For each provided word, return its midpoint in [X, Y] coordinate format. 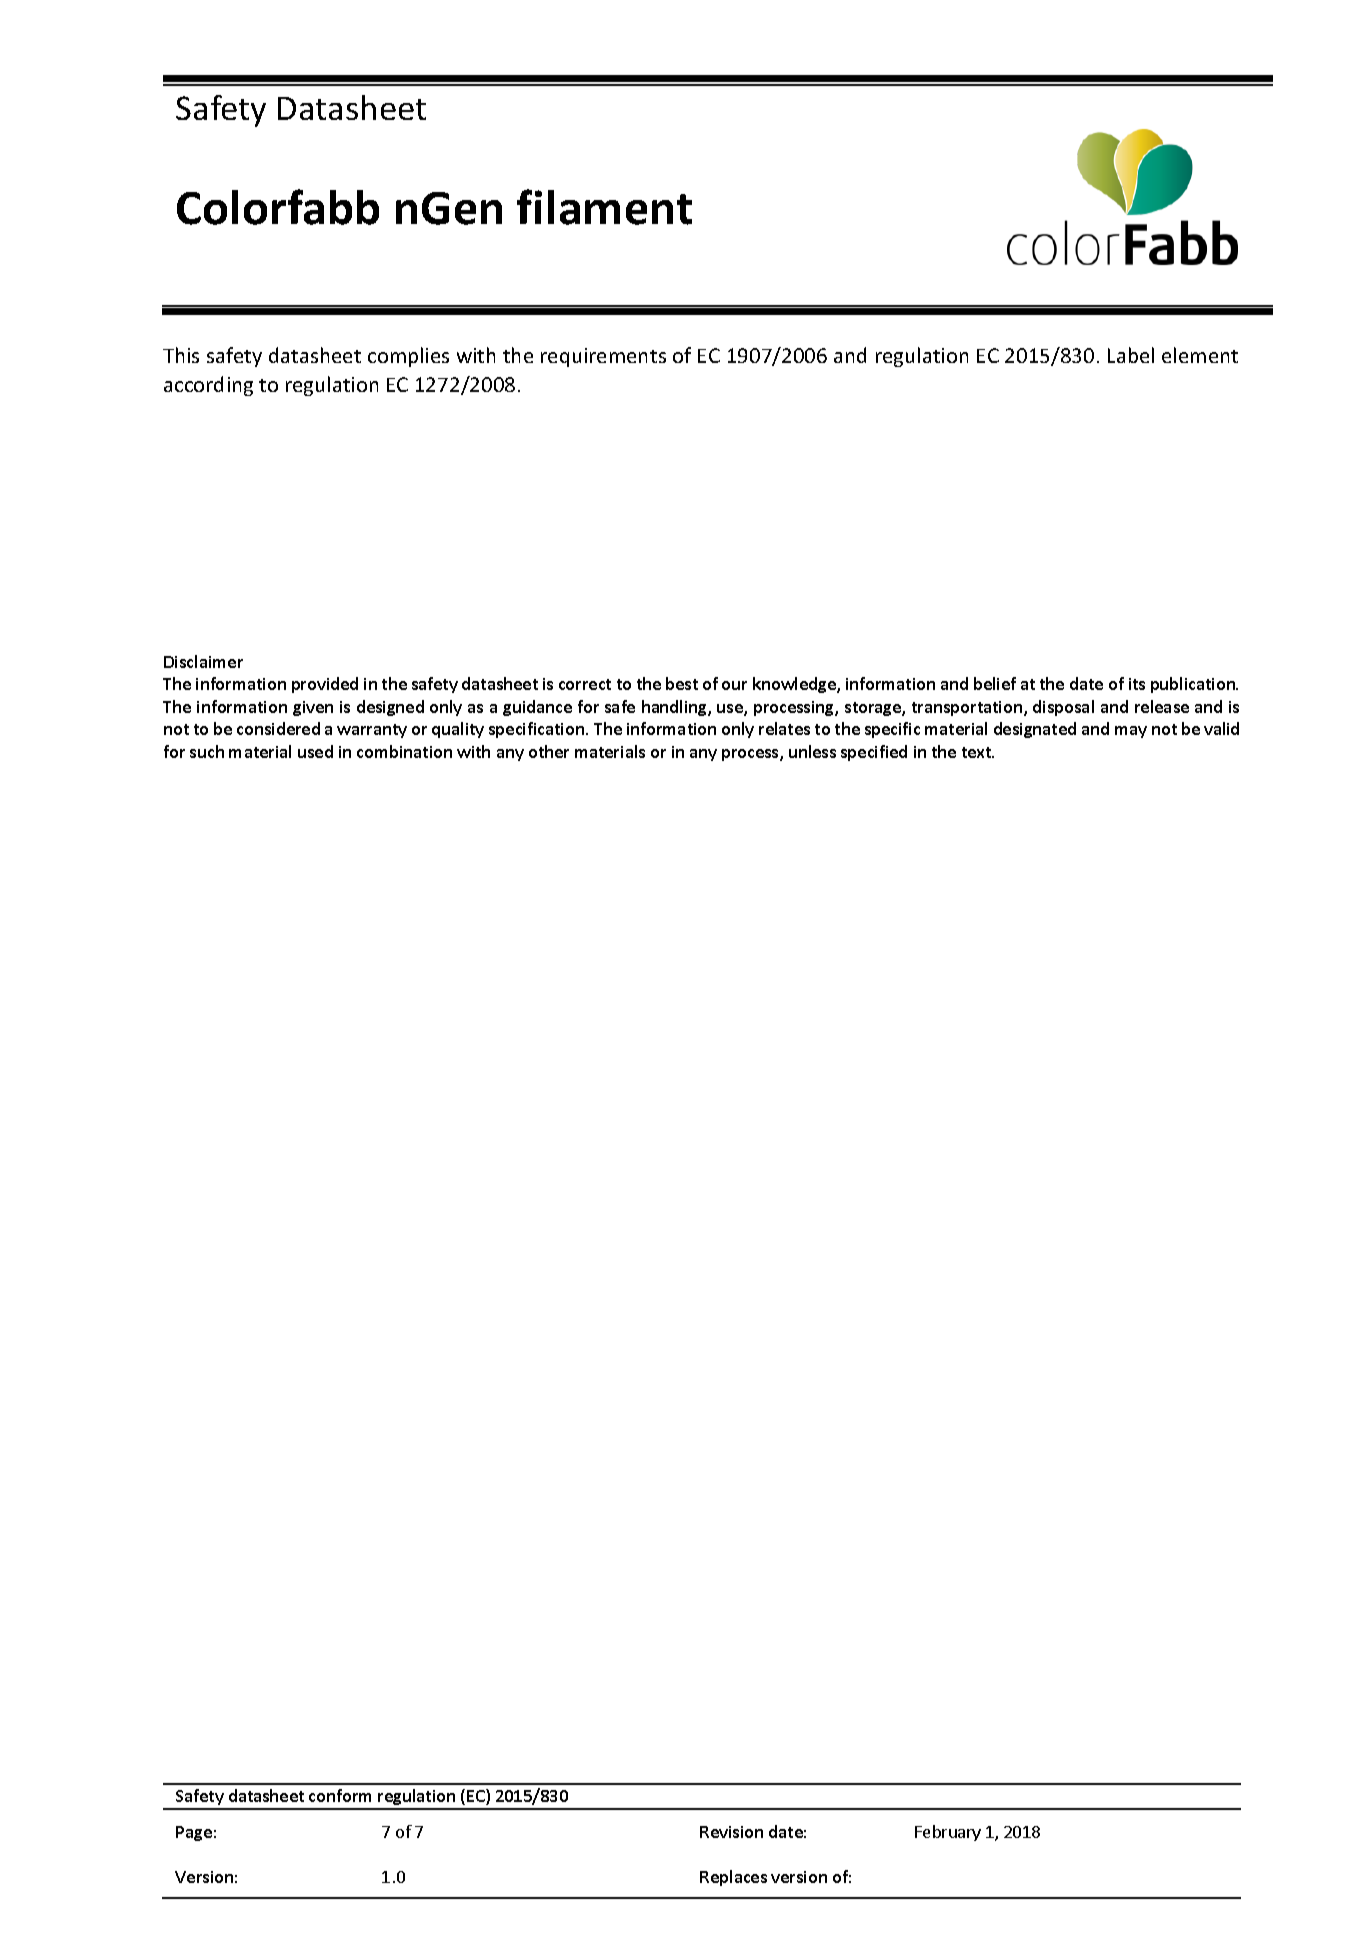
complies [408, 357]
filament [604, 207]
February [948, 1833]
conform [340, 1795]
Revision [731, 1832]
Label [1131, 355]
